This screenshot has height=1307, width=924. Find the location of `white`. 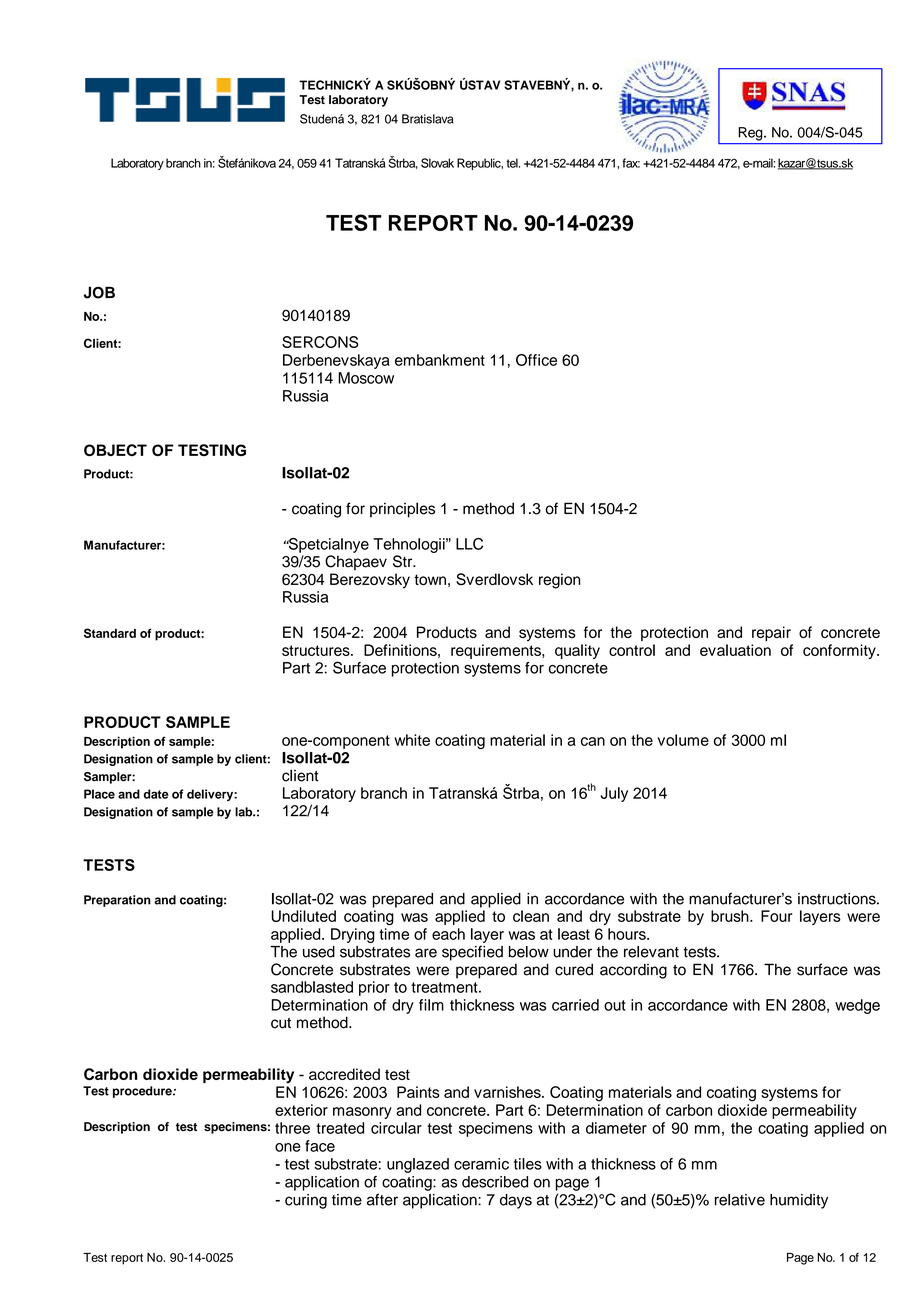

white is located at coordinates (412, 740).
